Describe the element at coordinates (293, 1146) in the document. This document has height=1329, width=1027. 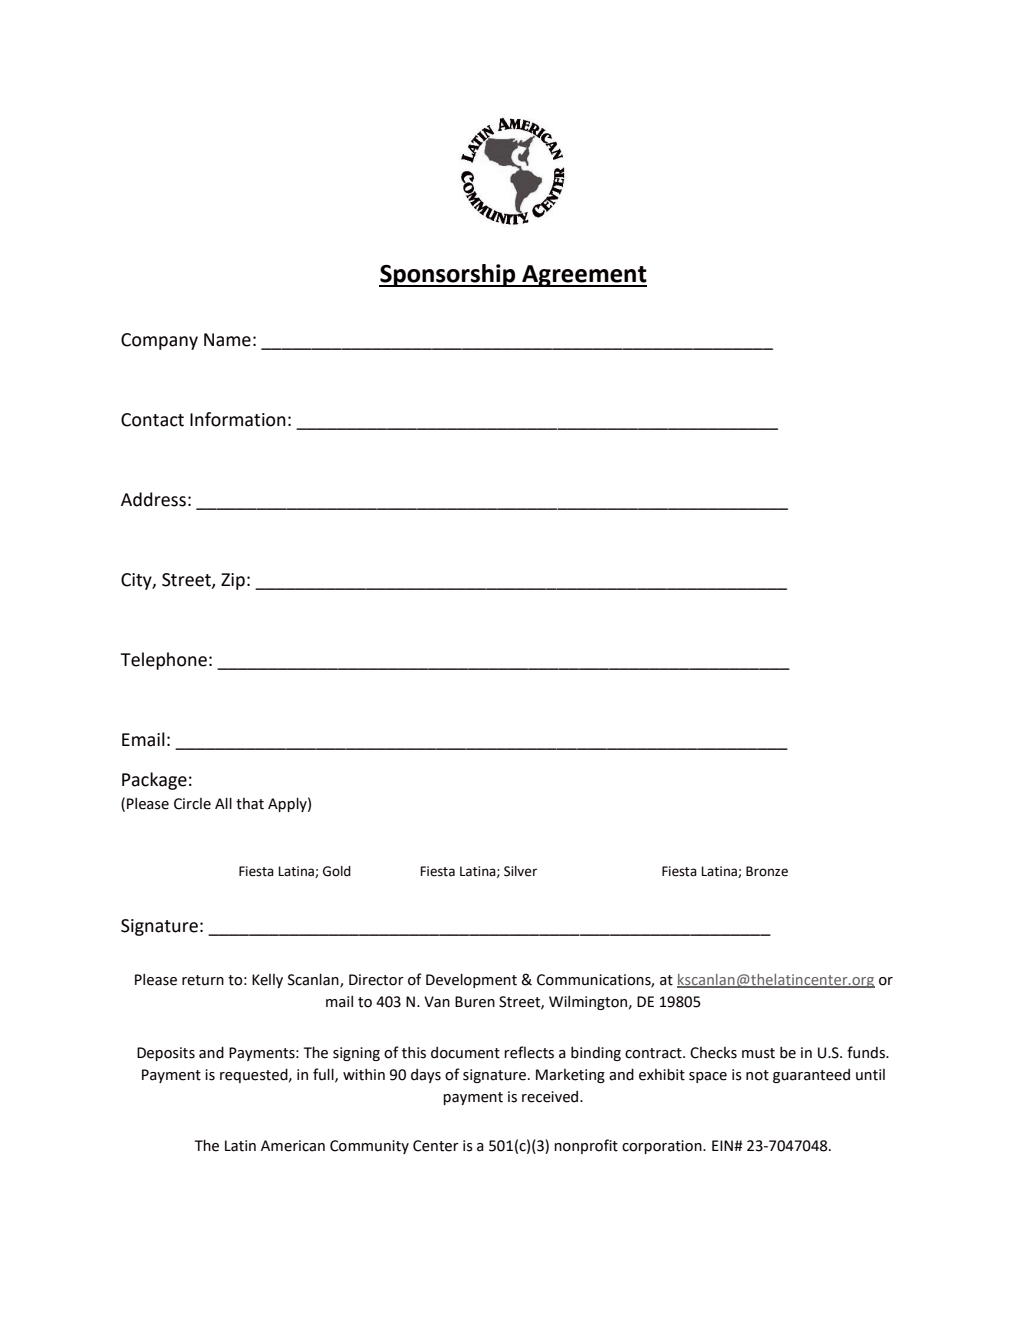
I see `American` at that location.
